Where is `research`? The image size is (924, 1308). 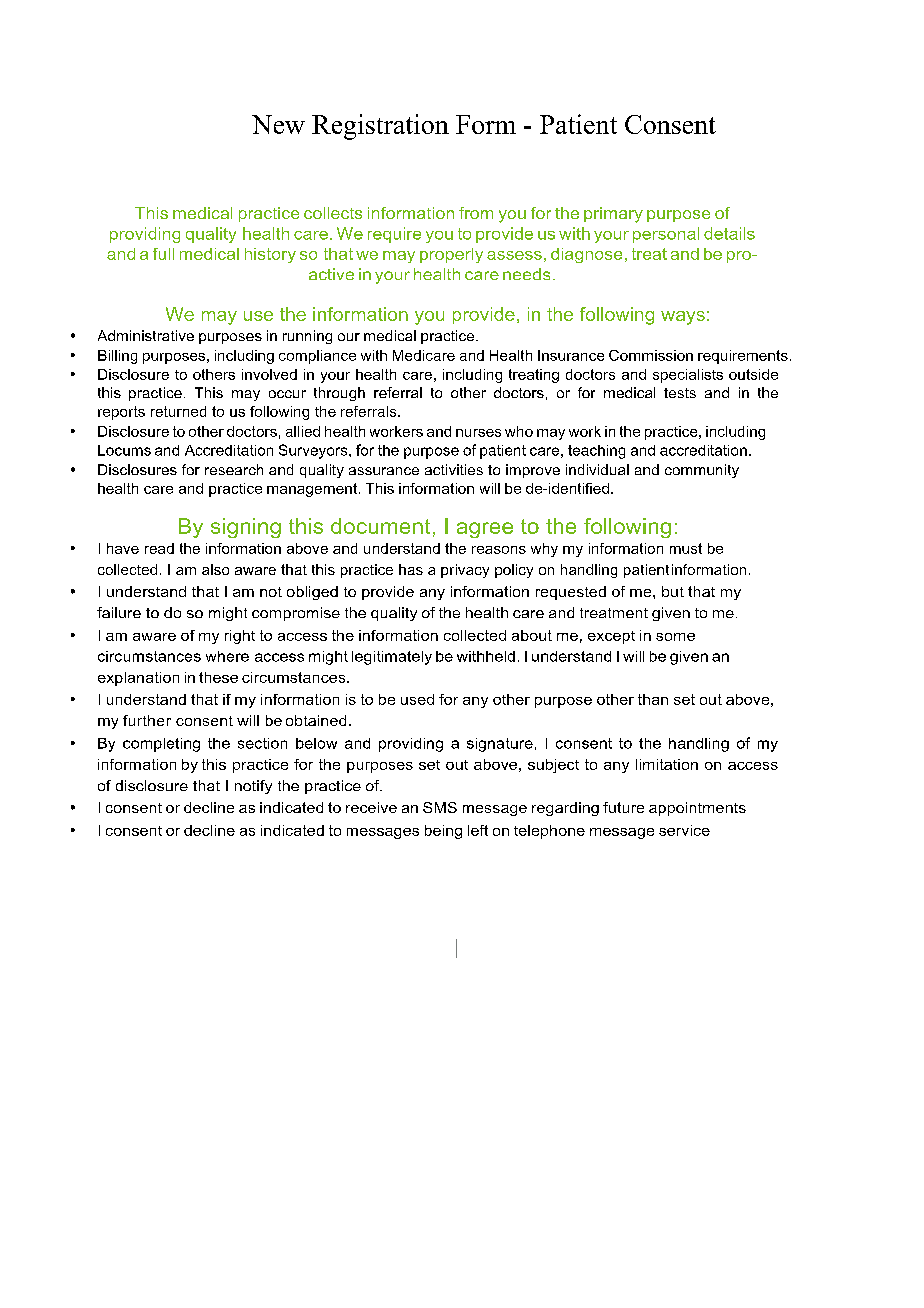 research is located at coordinates (234, 469).
